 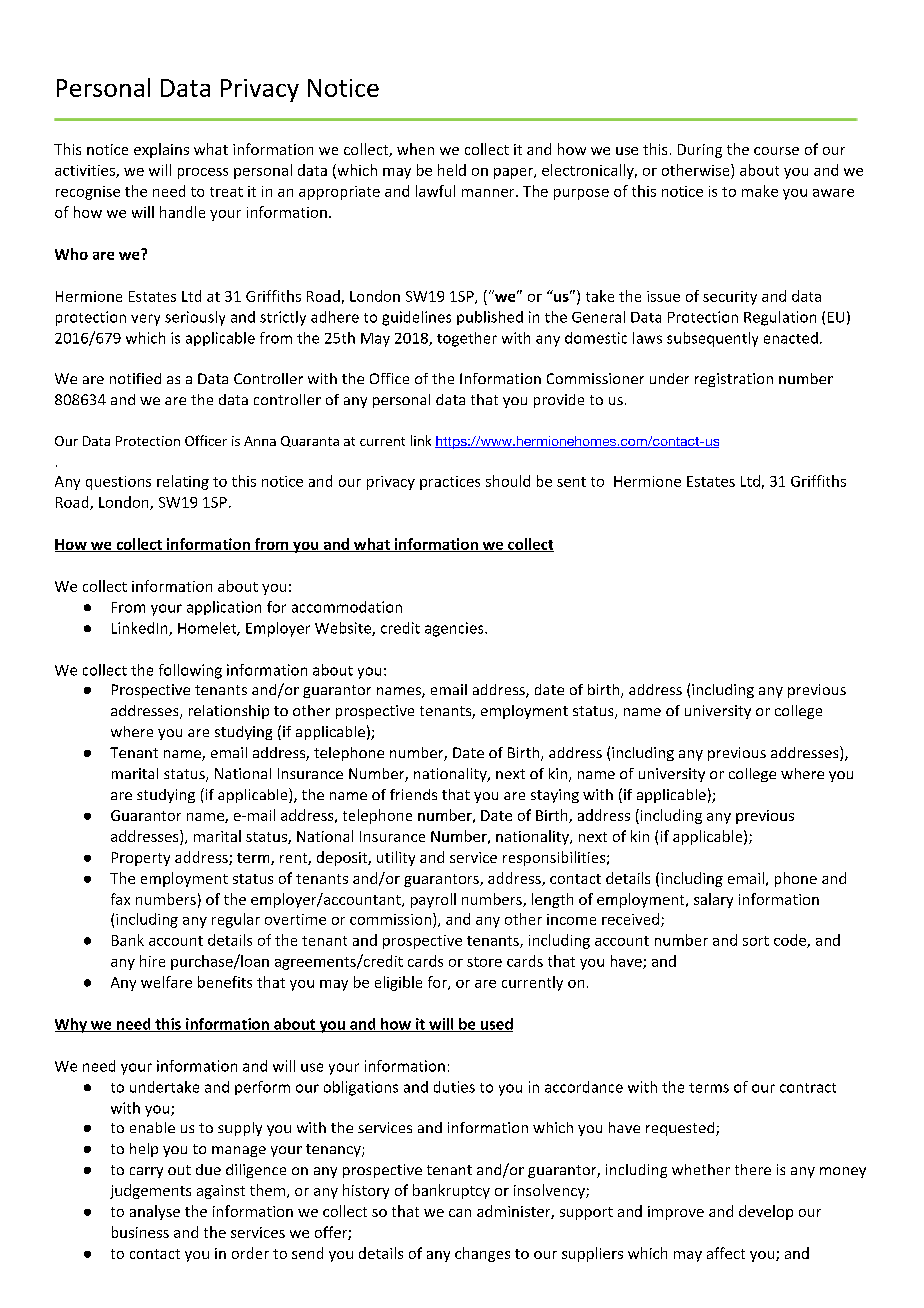 I want to click on process, so click(x=203, y=173).
